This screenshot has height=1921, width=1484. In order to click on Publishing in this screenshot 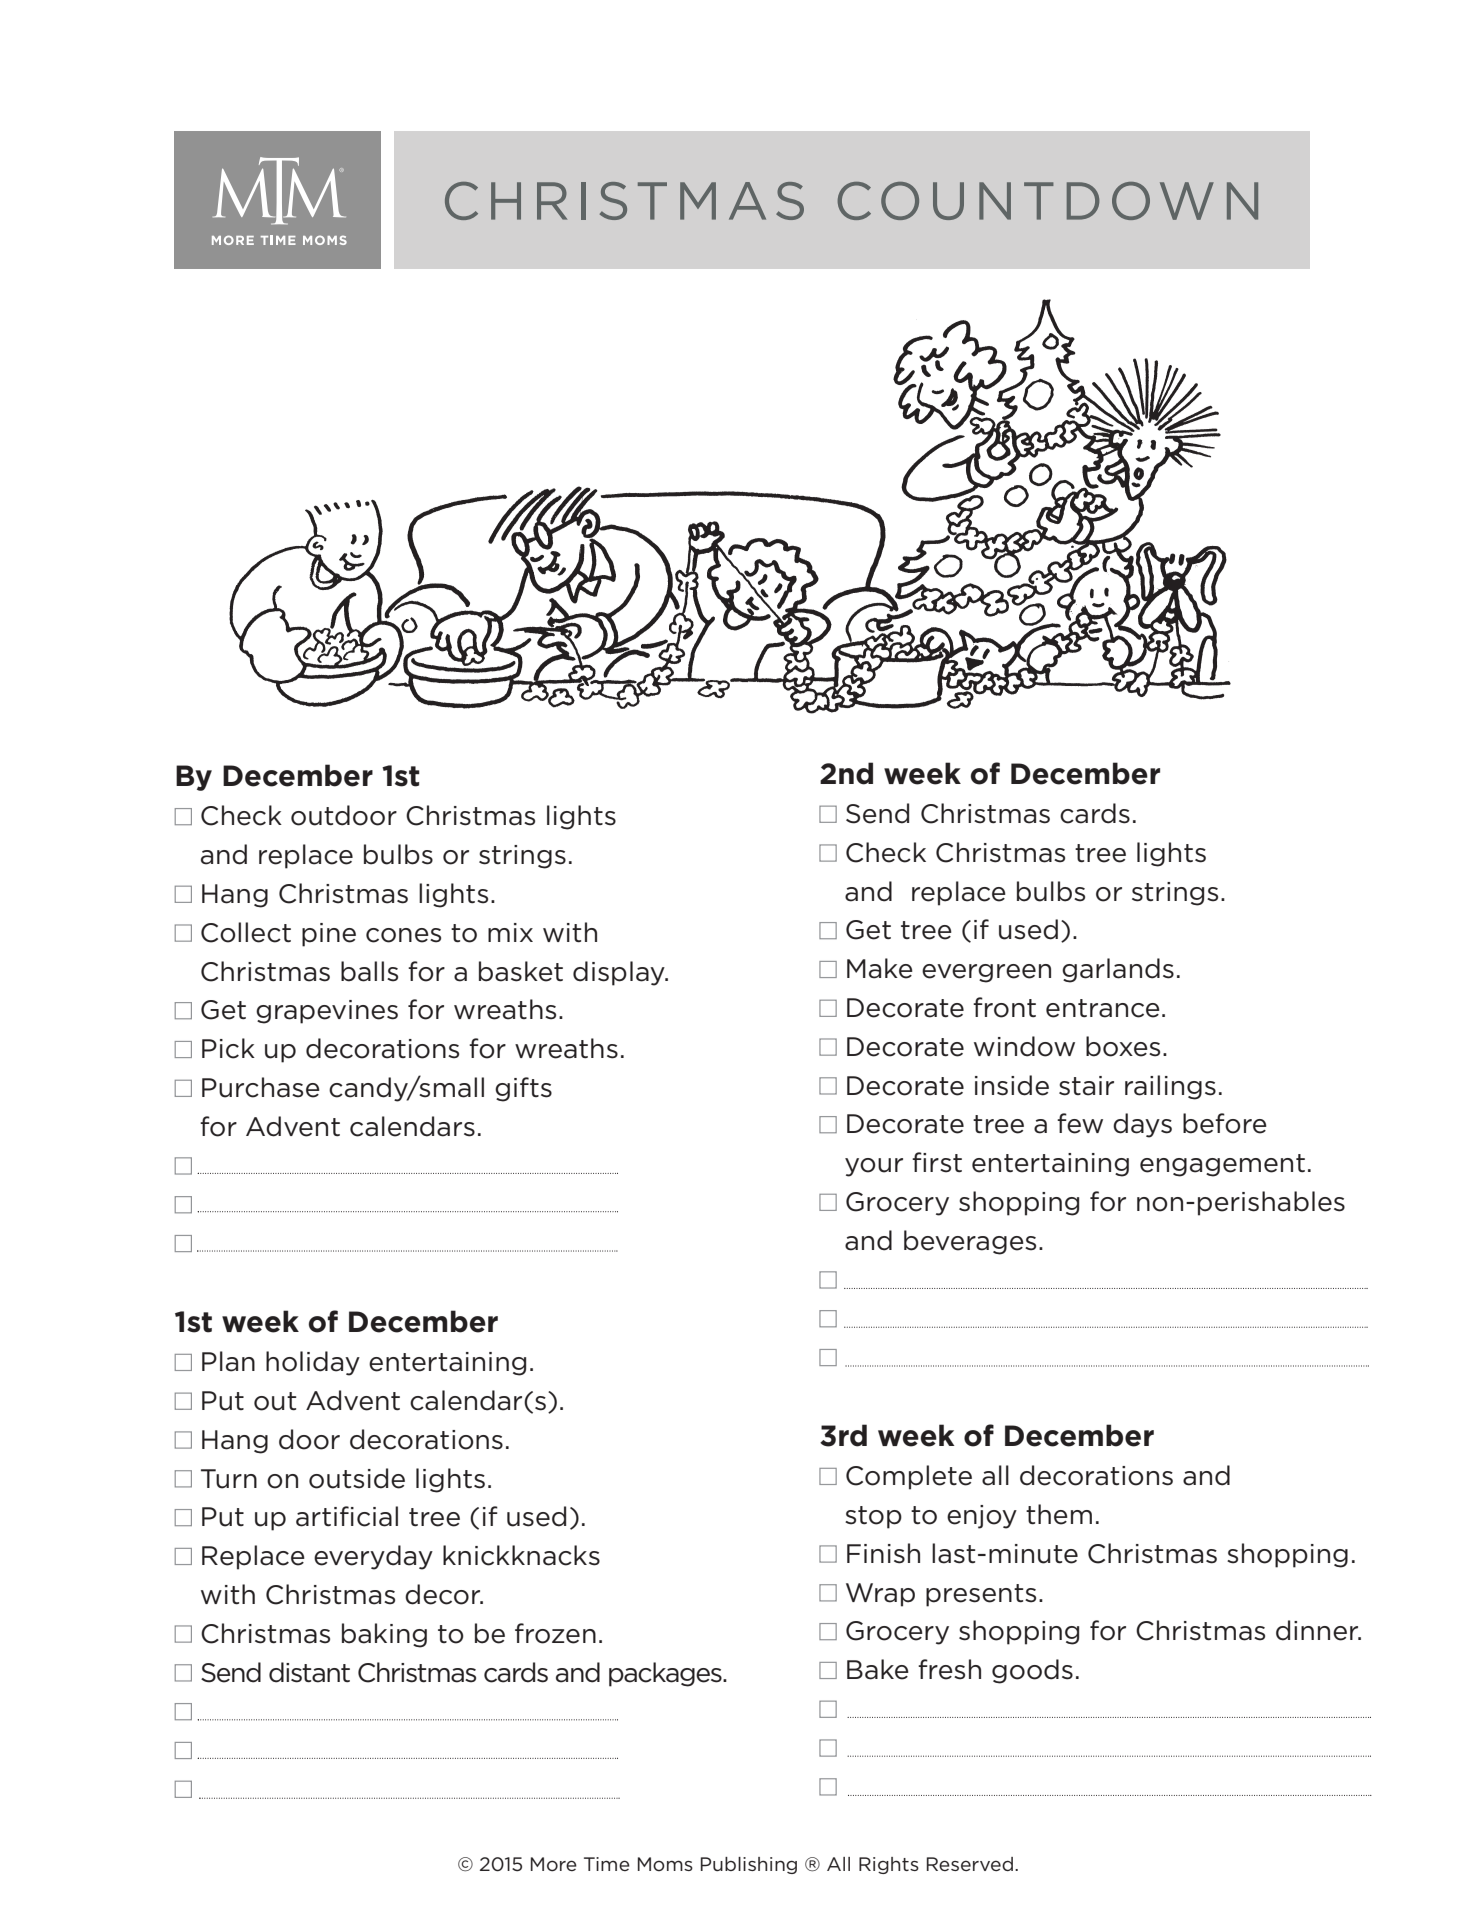, I will do `click(749, 1865)`.
